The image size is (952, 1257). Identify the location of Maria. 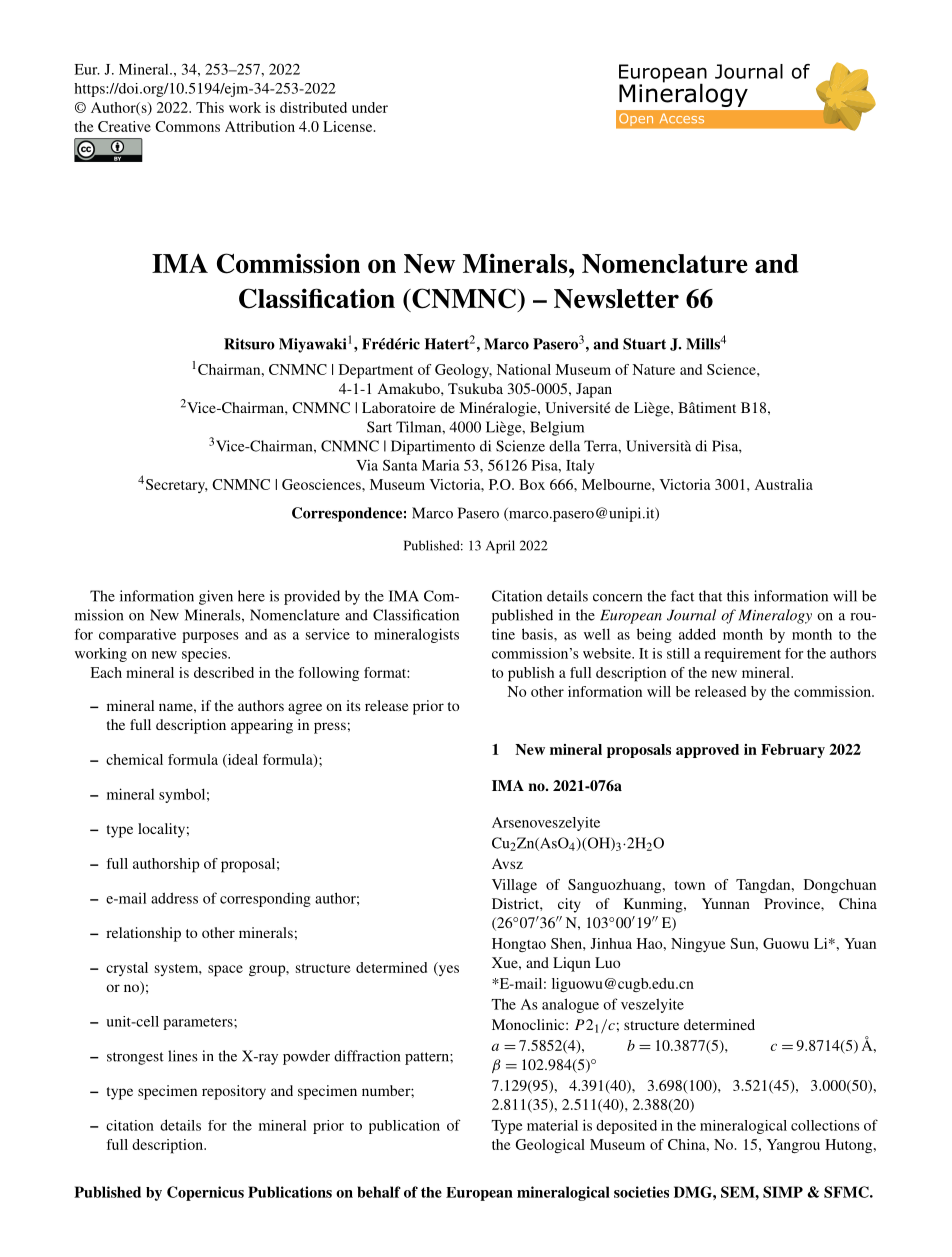
(441, 465).
